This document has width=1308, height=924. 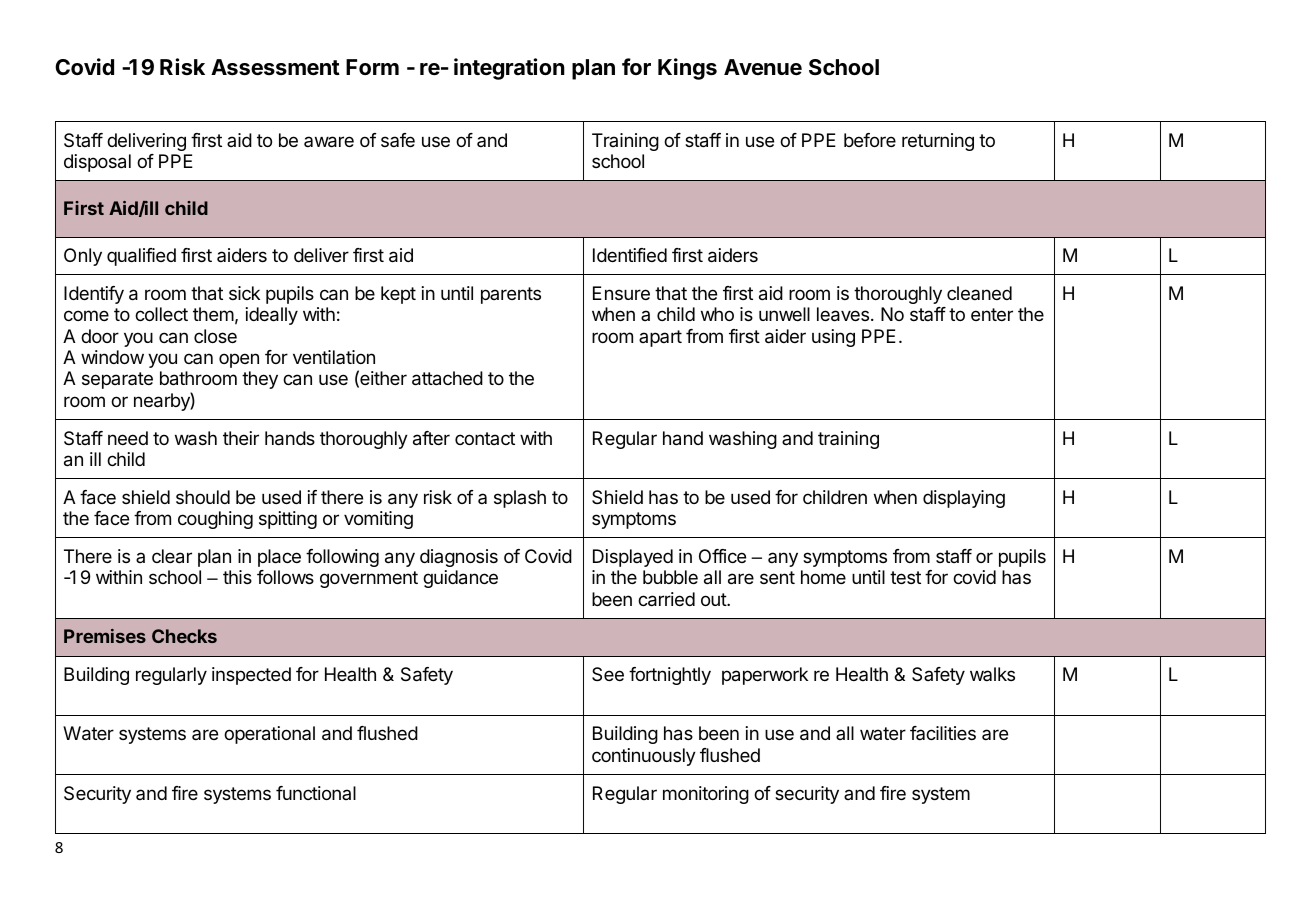 What do you see at coordinates (870, 140) in the document?
I see `before` at bounding box center [870, 140].
